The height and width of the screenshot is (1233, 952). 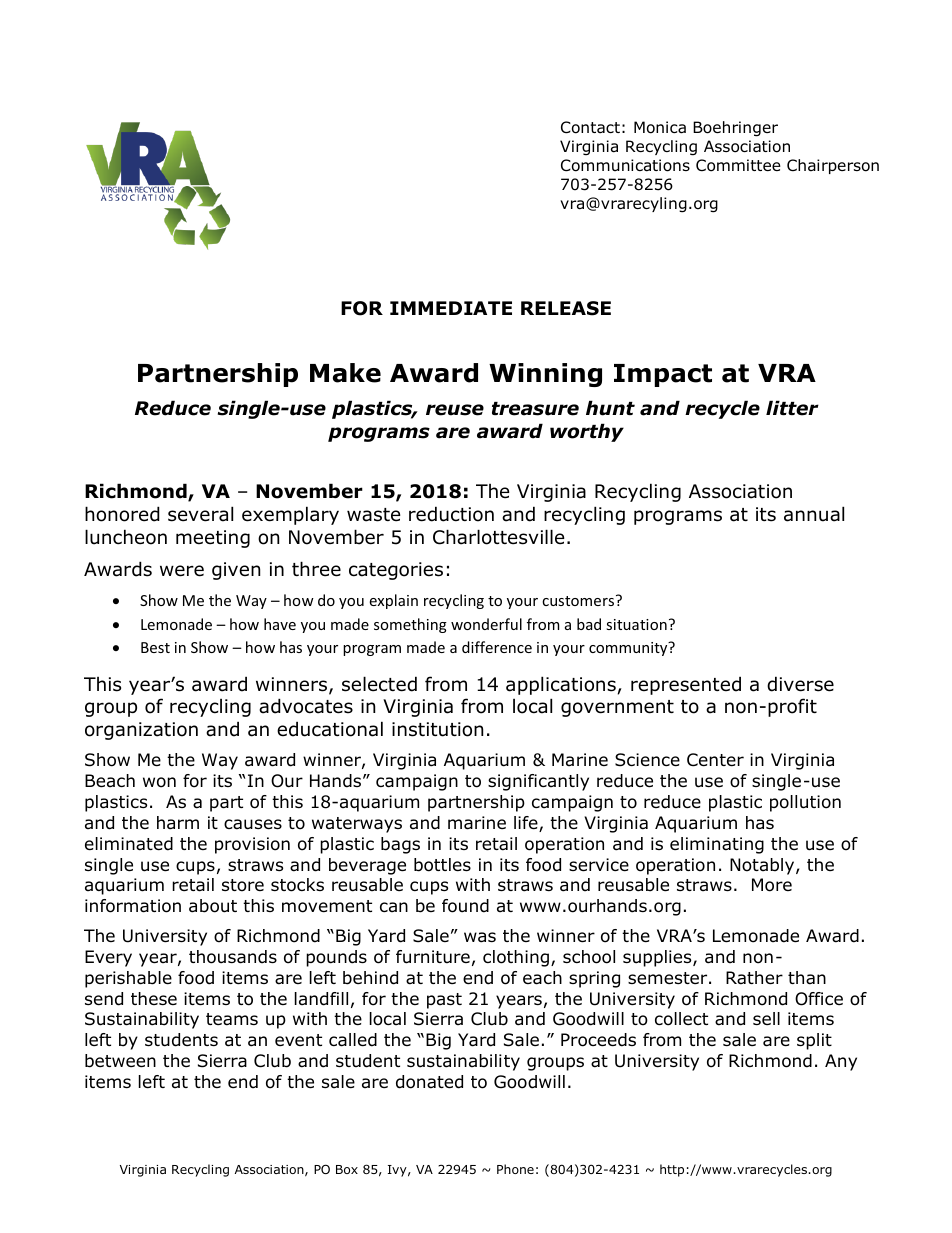 What do you see at coordinates (451, 308) in the screenshot?
I see `IMMEDIATE` at bounding box center [451, 308].
